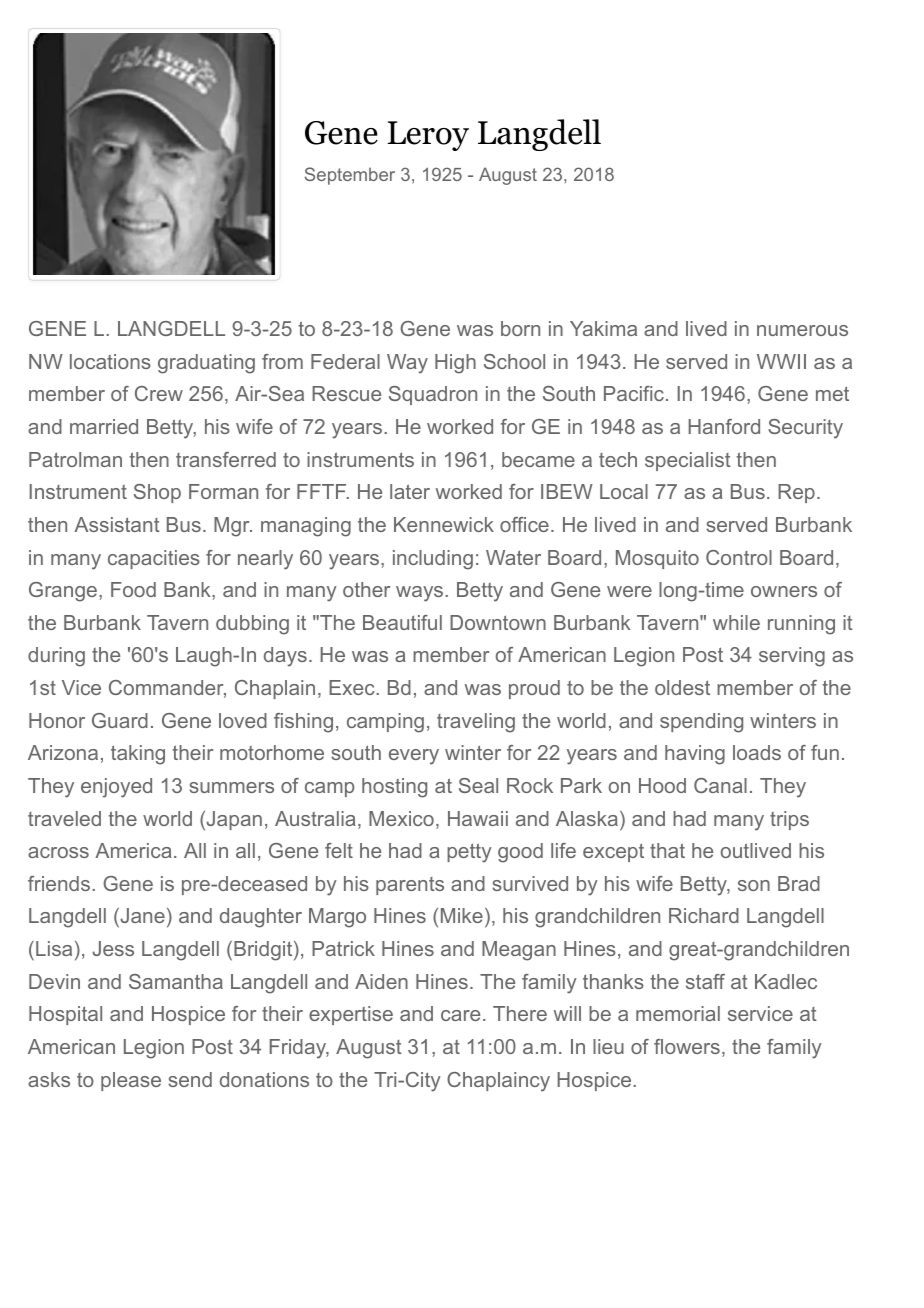  Describe the element at coordinates (781, 361) in the document. I see `WWII` at that location.
